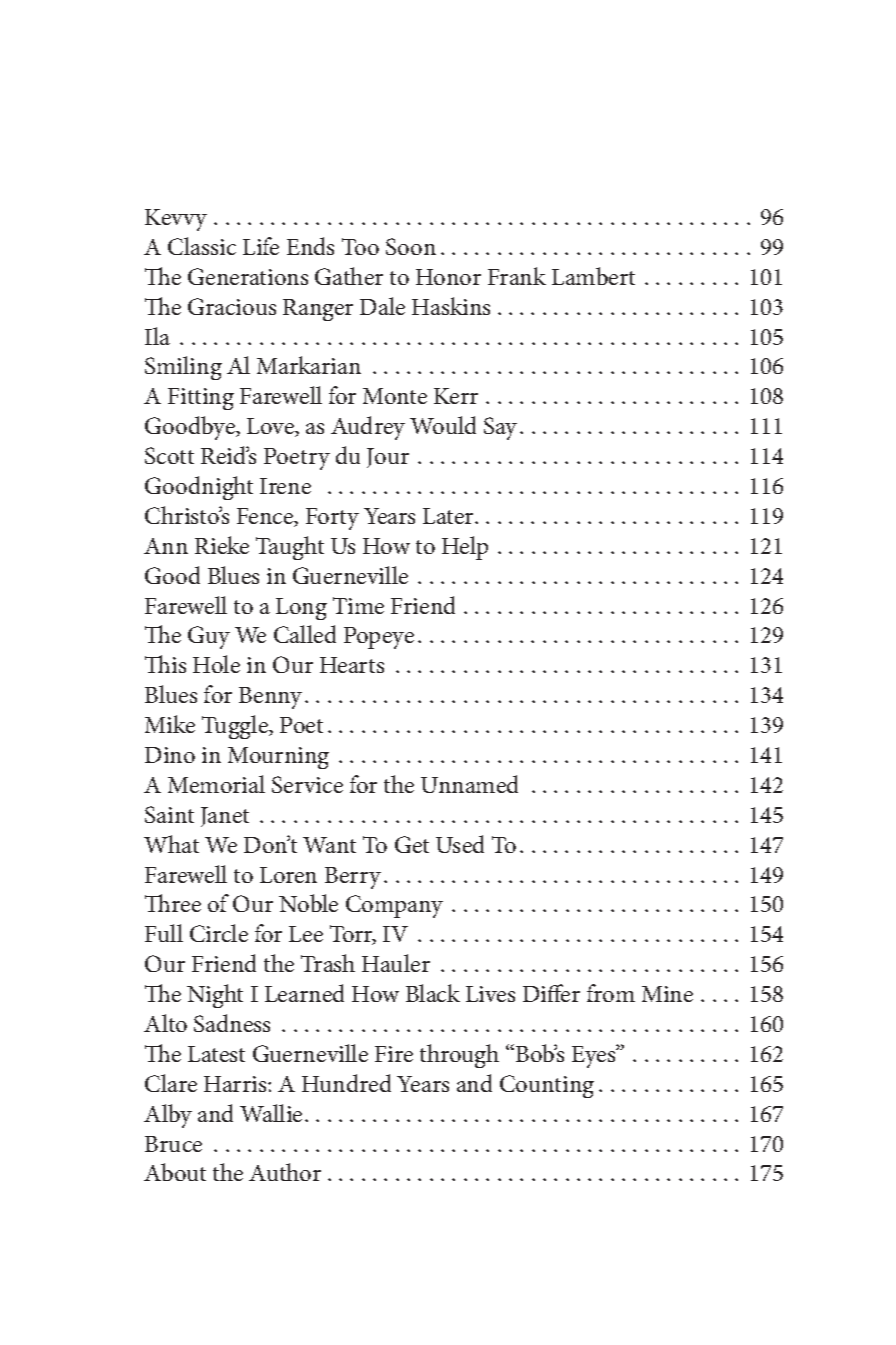 Image resolution: width=896 pixels, height=1345 pixels. What do you see at coordinates (411, 246) in the screenshot?
I see `Soon` at bounding box center [411, 246].
